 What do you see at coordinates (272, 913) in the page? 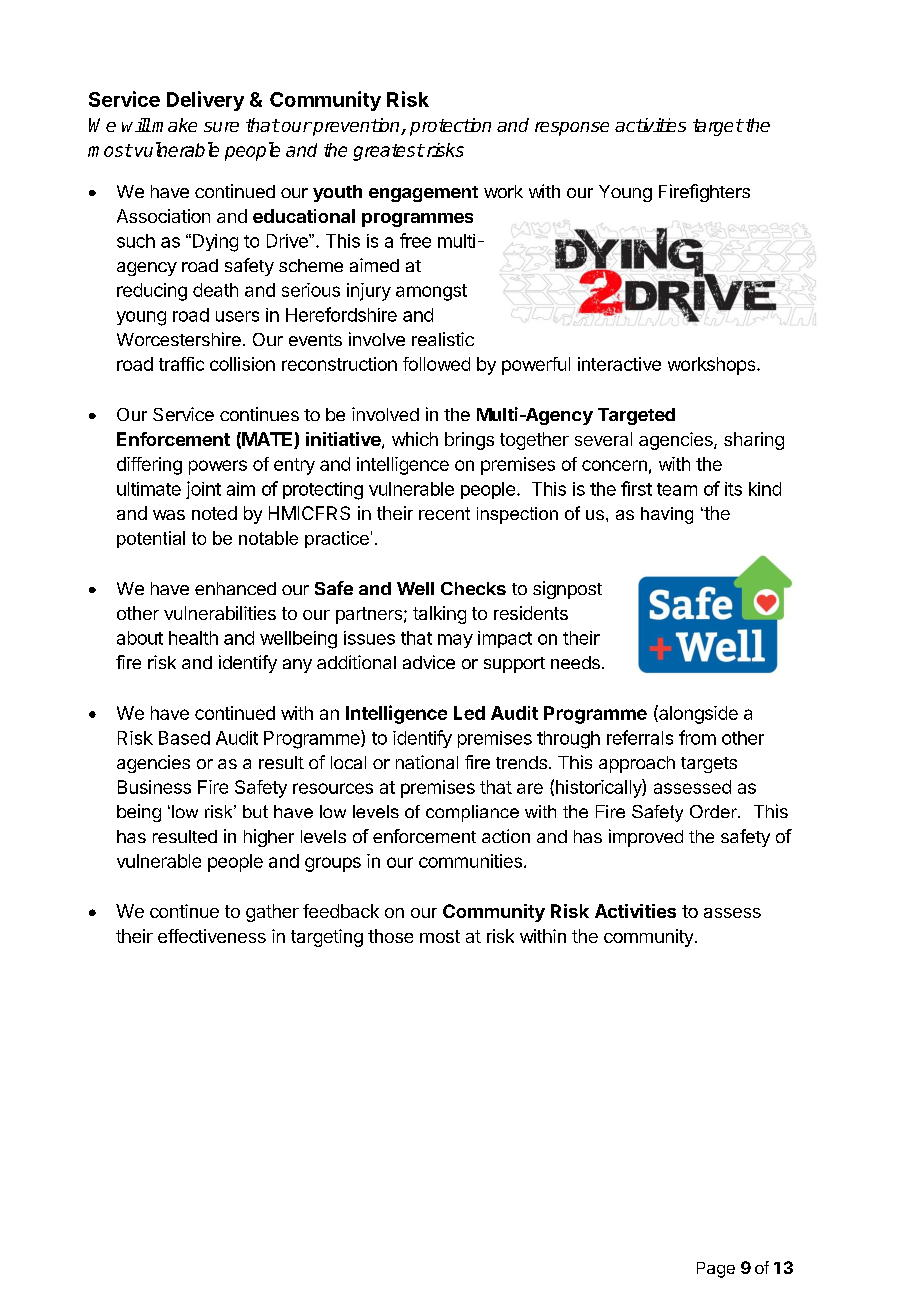
I see `gather` at bounding box center [272, 913].
